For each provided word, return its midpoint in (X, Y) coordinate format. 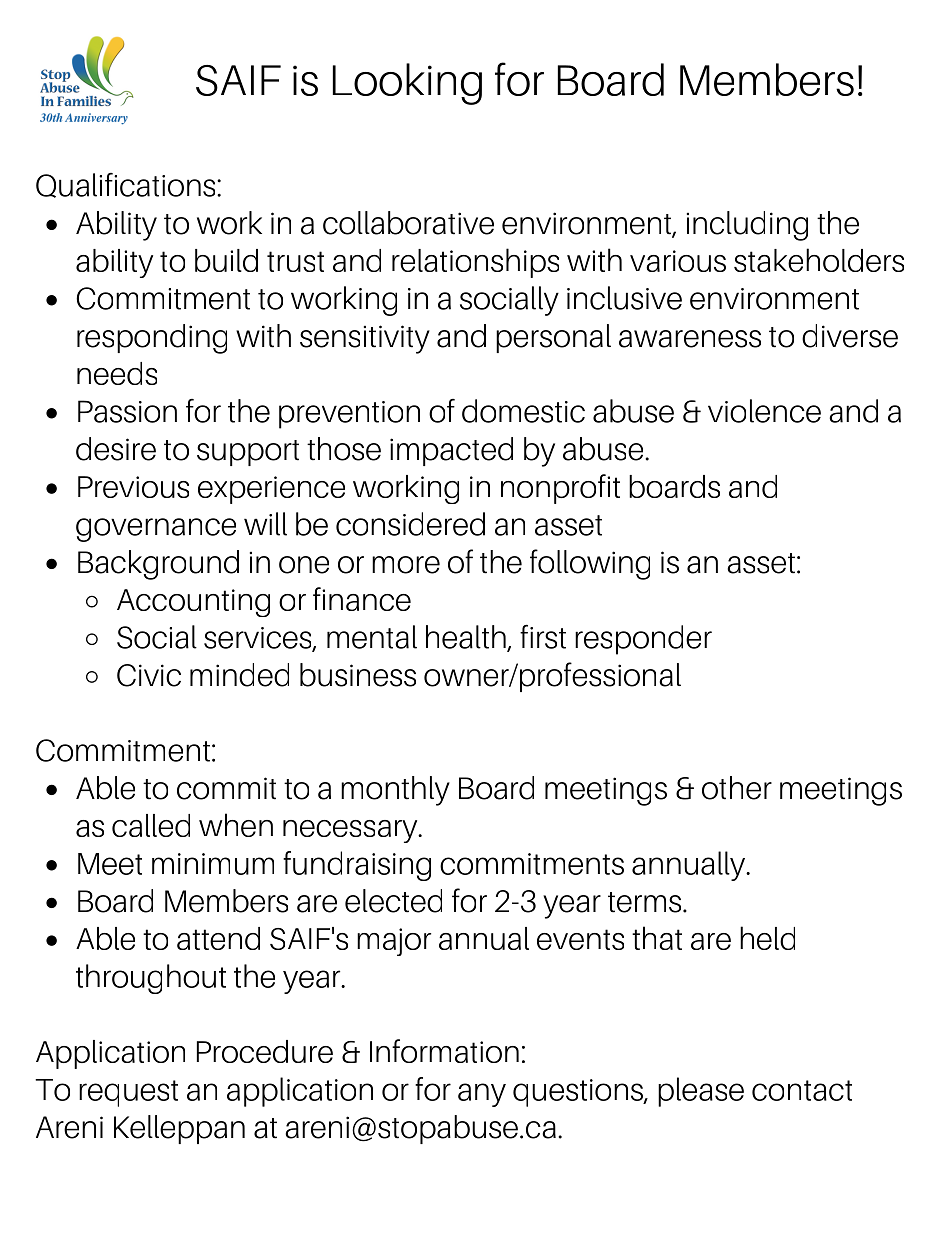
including (747, 226)
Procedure (265, 1051)
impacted (451, 451)
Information (444, 1051)
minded (239, 675)
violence (764, 411)
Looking (407, 84)
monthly (395, 791)
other (737, 788)
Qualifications (127, 185)
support (248, 453)
